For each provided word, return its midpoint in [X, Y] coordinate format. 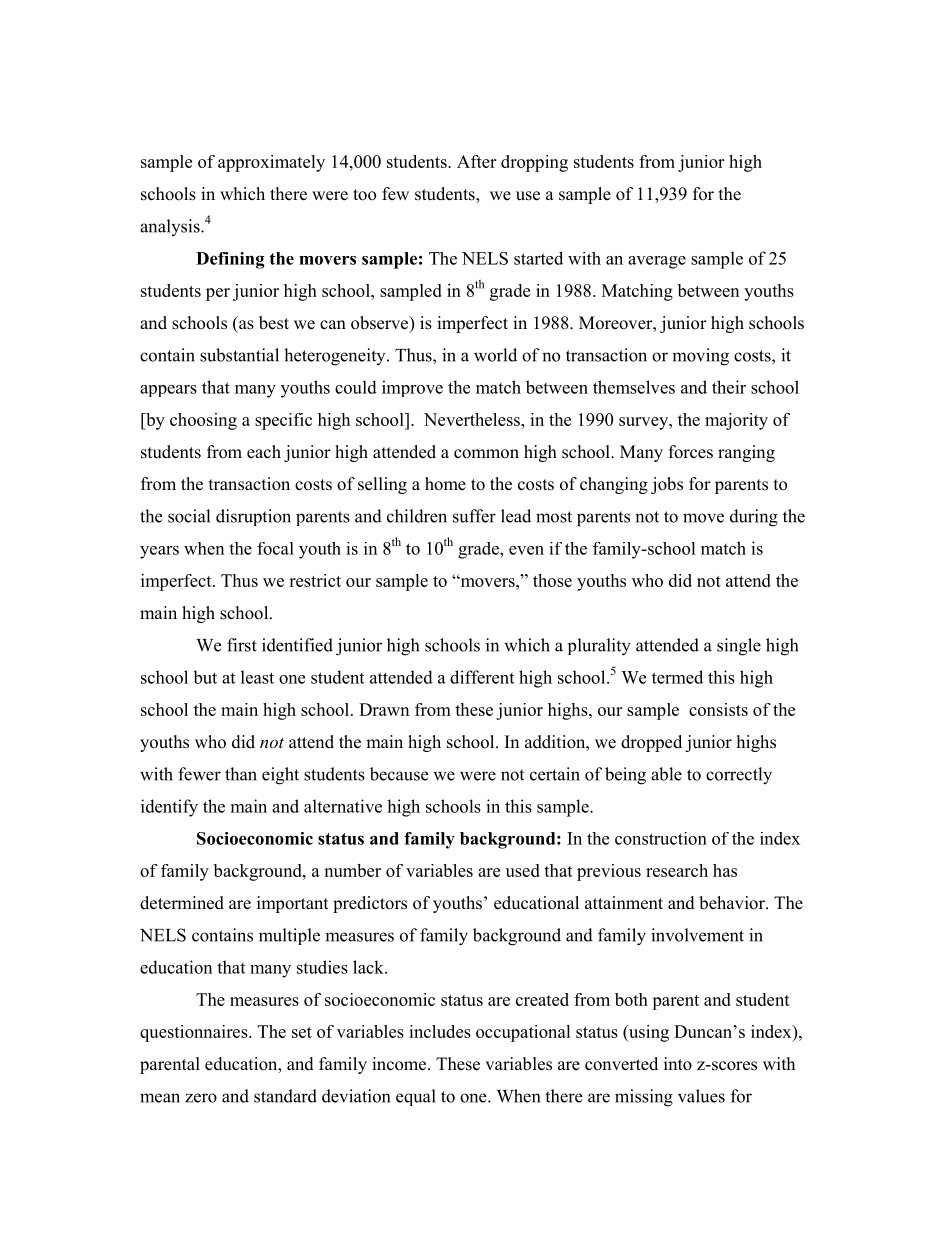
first [242, 645]
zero [201, 1098]
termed [677, 677]
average [657, 262]
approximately [271, 163]
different [482, 677]
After [477, 161]
